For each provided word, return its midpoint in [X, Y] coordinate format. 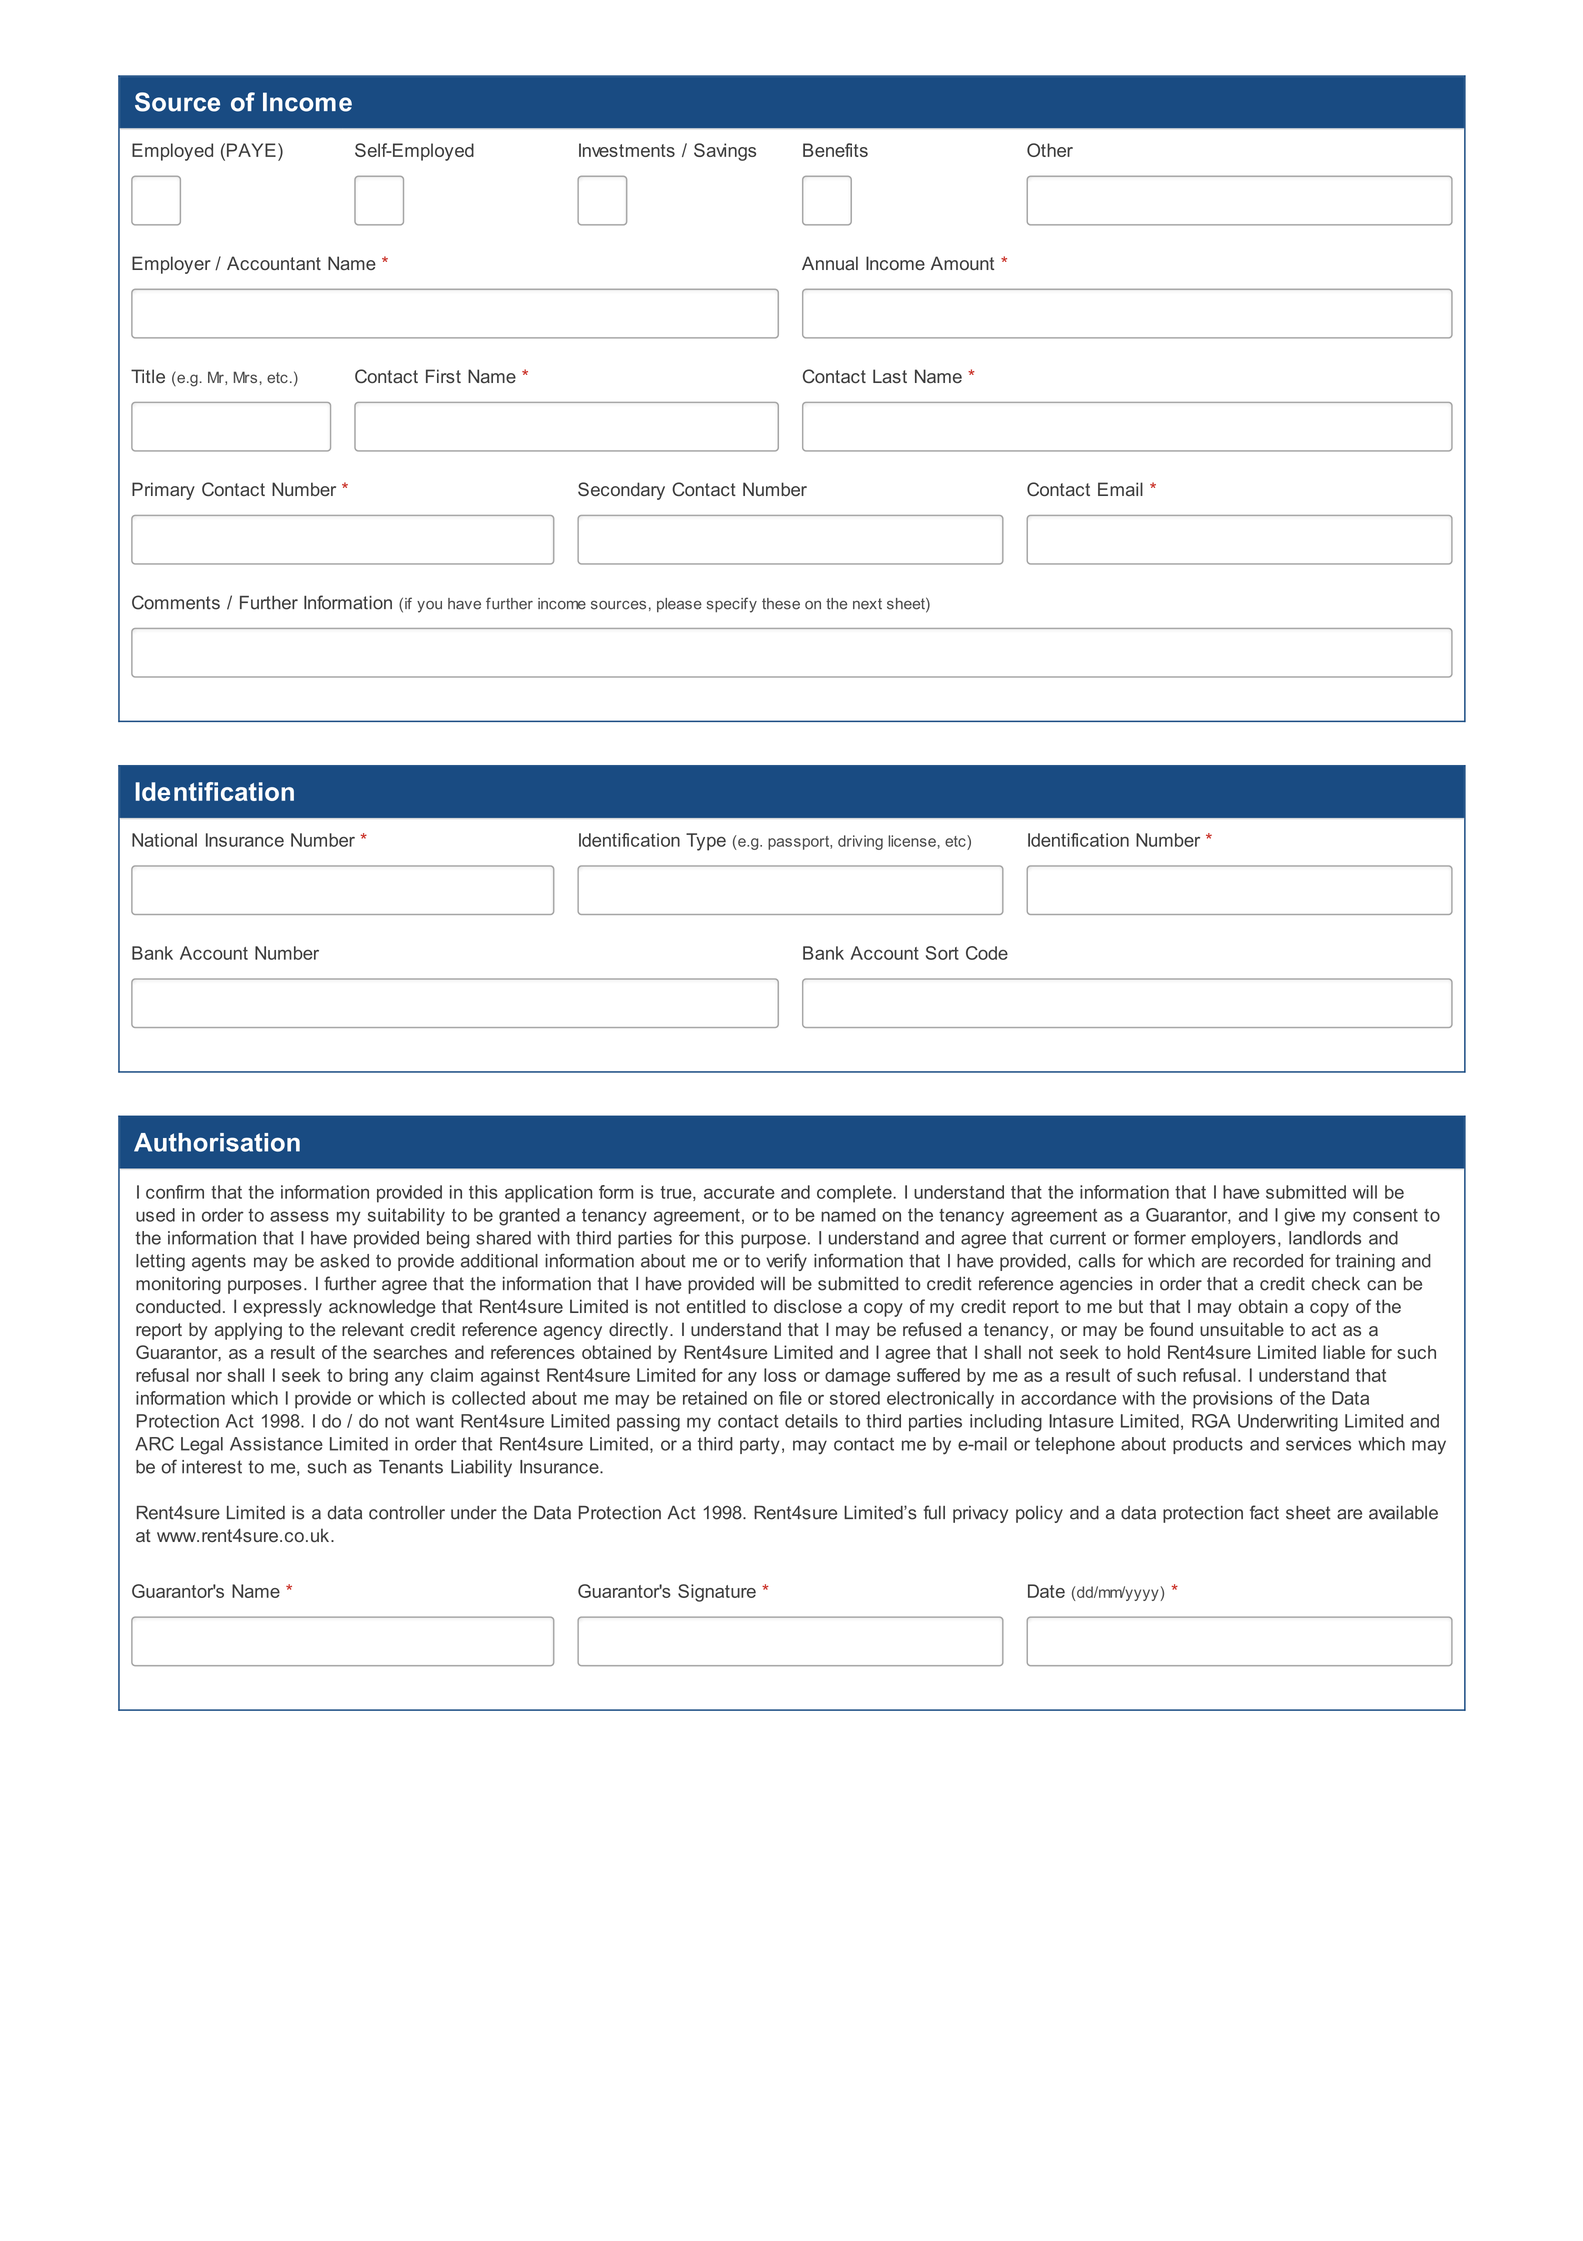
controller [407, 1513]
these [781, 604]
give [1299, 1217]
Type [706, 842]
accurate [739, 1192]
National [164, 840]
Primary [163, 491]
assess [299, 1216]
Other [1050, 150]
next [867, 604]
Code [987, 953]
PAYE [250, 150]
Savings [725, 152]
